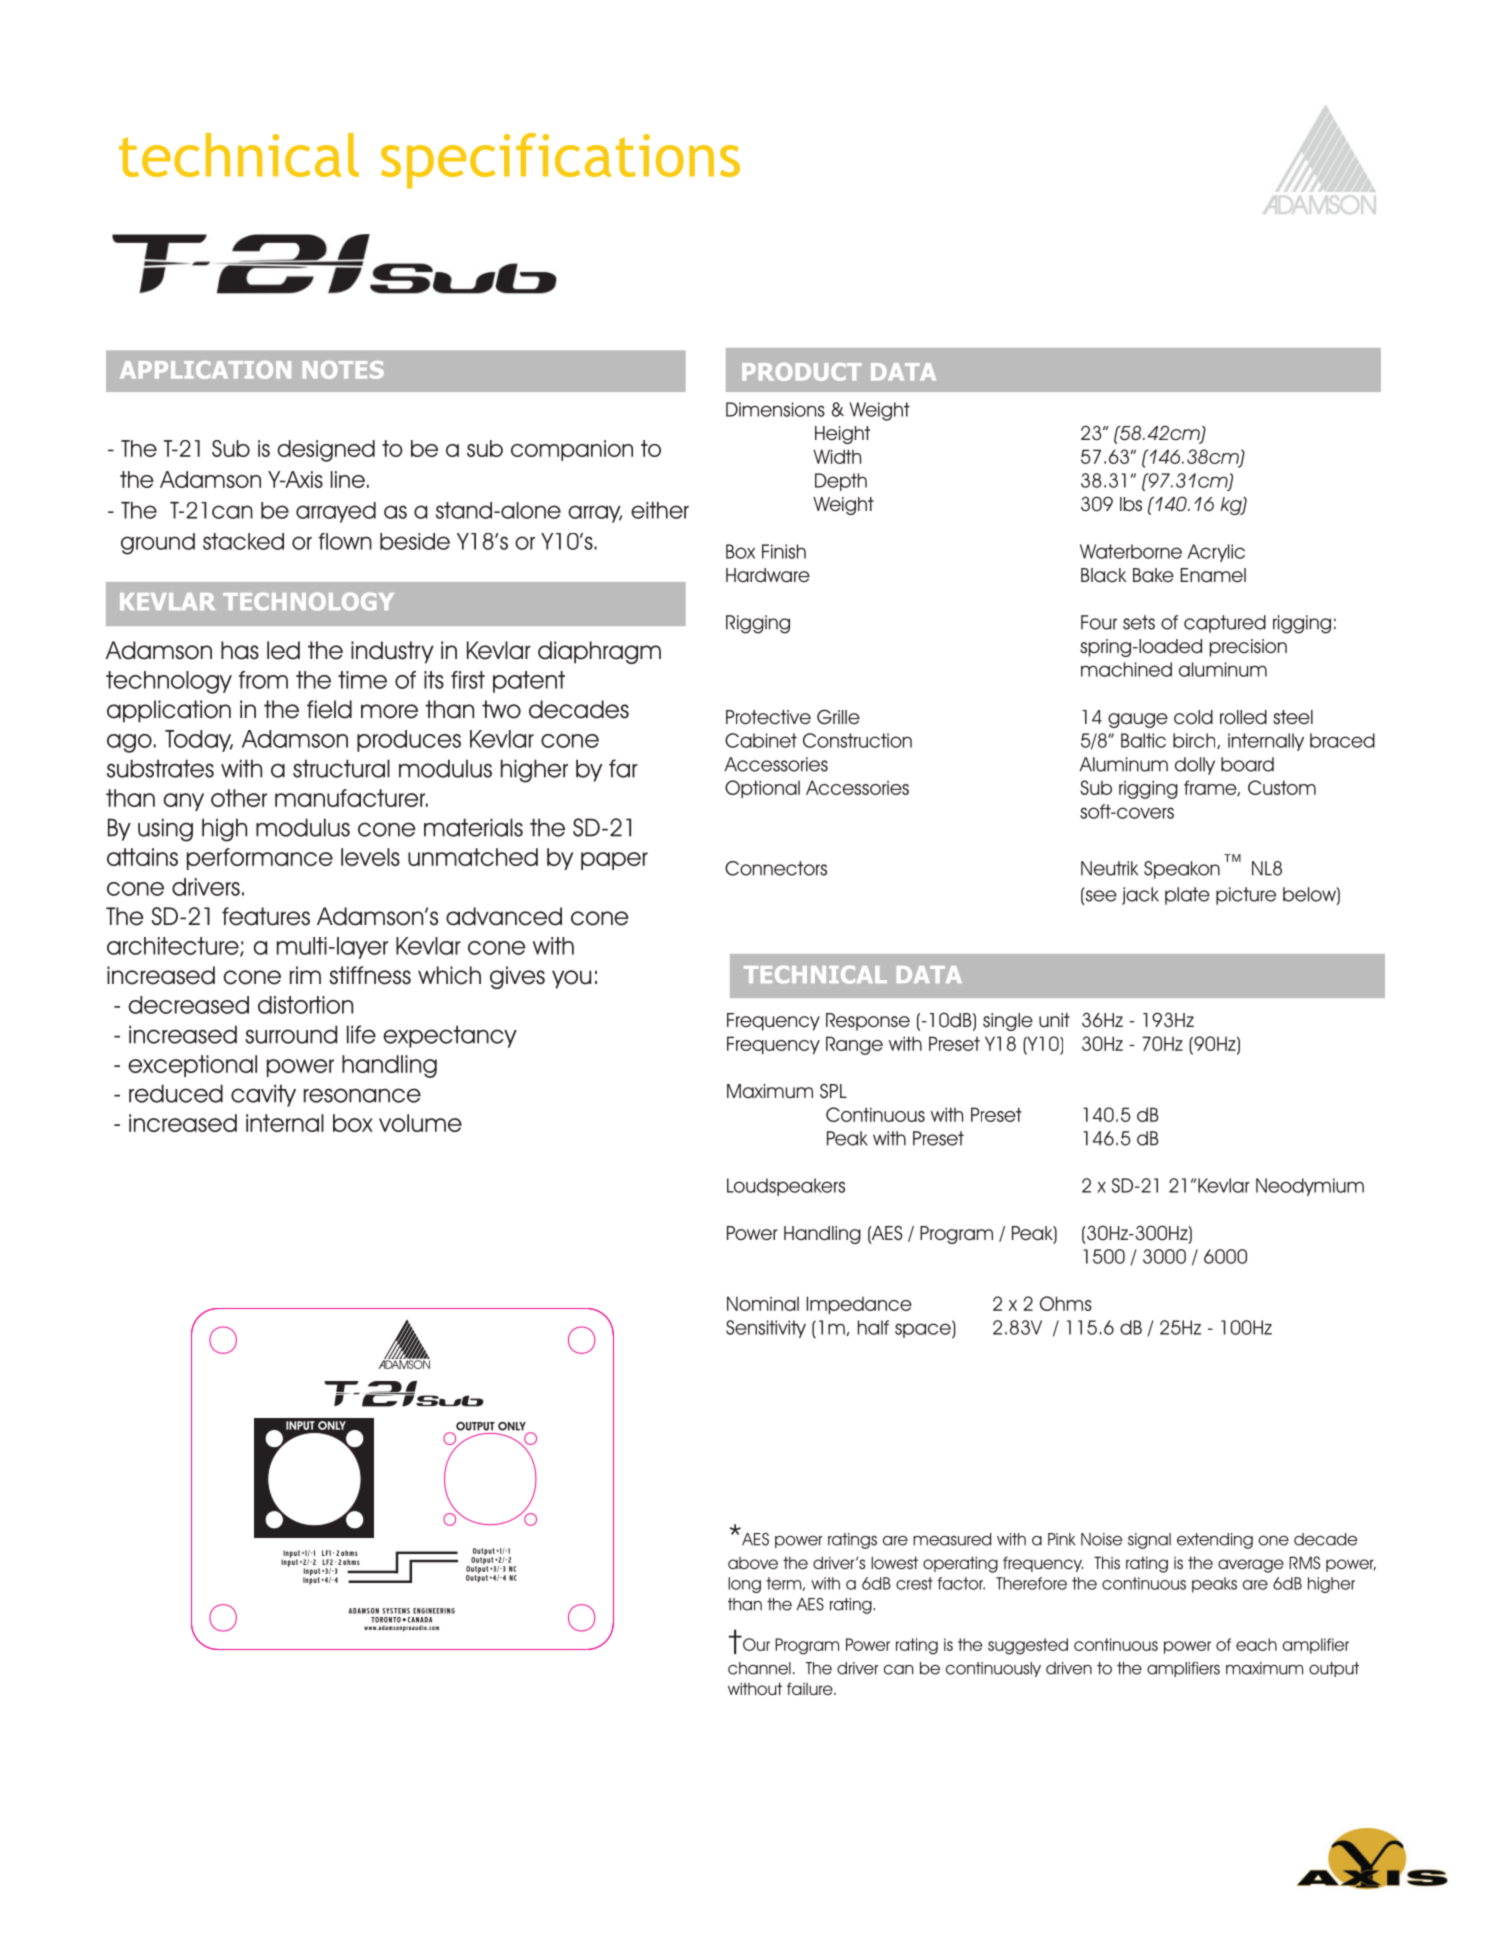  What do you see at coordinates (1310, 1187) in the screenshot?
I see `Neodymium` at bounding box center [1310, 1187].
